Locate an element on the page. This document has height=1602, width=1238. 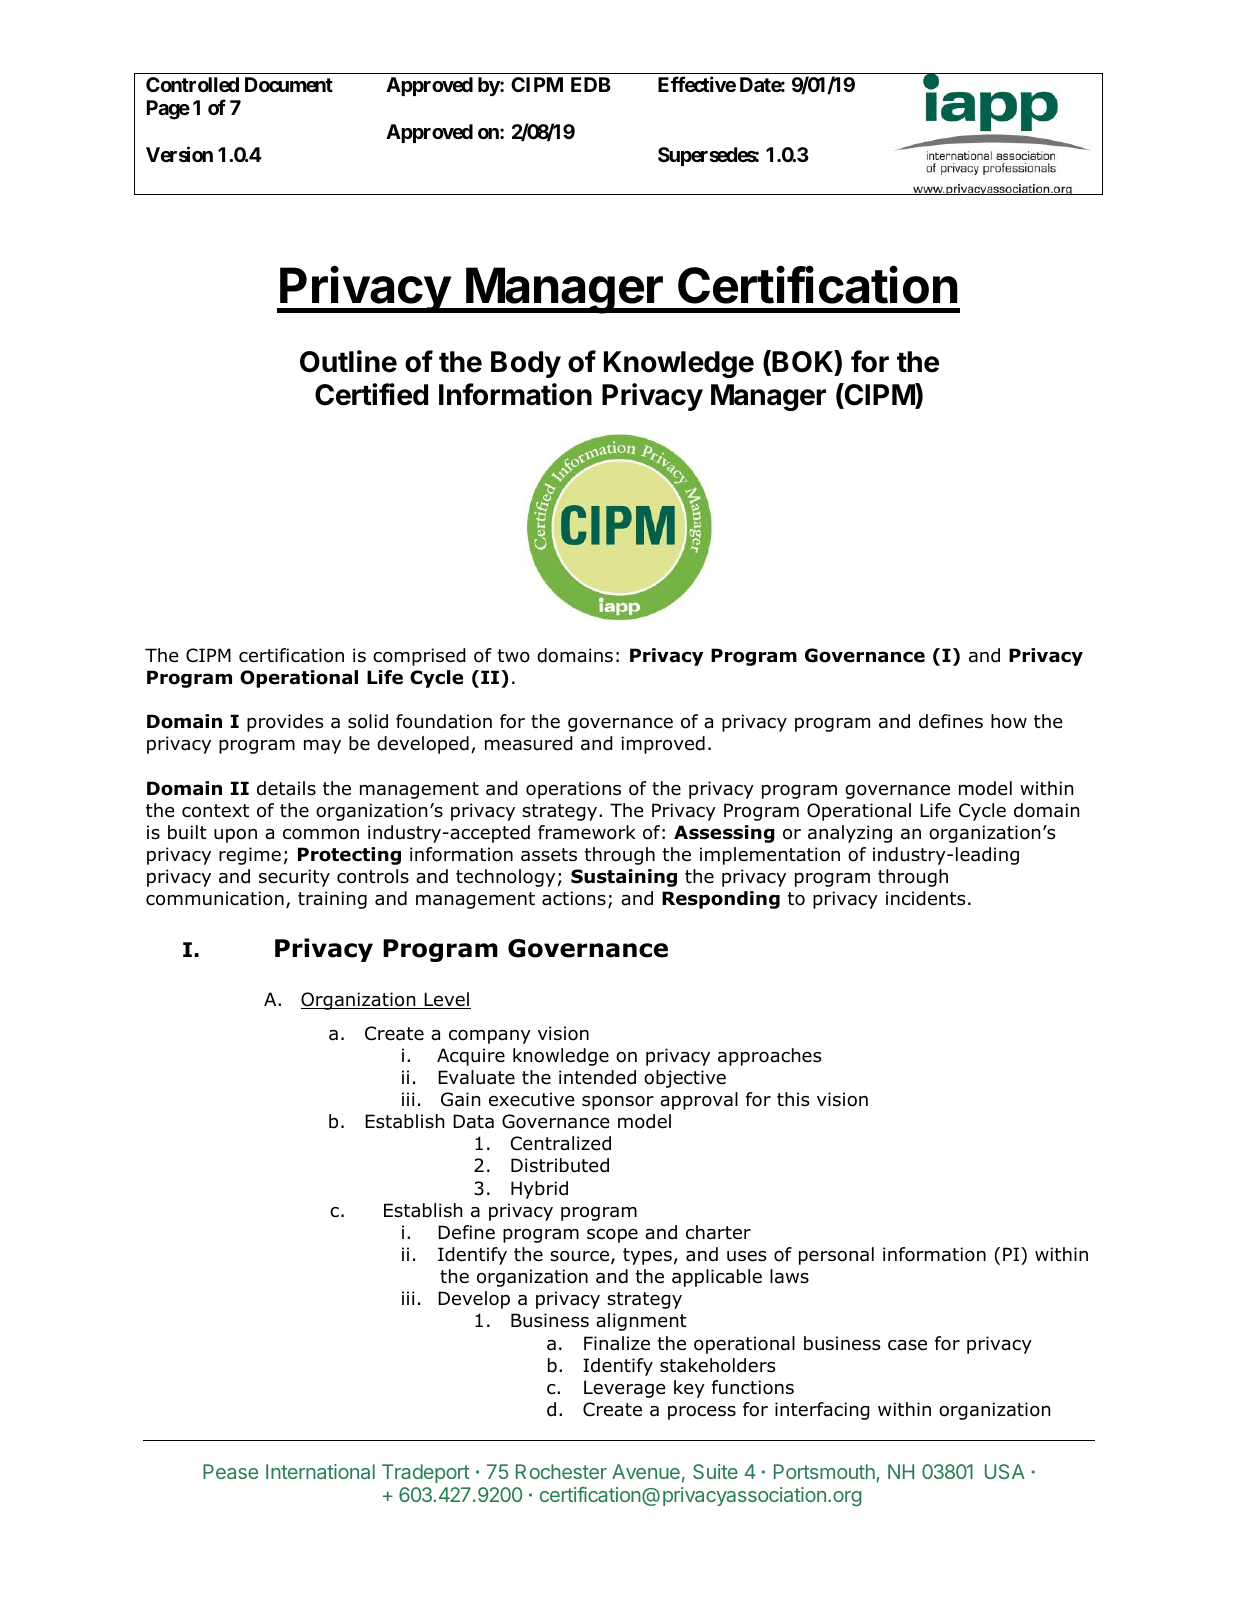
two is located at coordinates (514, 656).
